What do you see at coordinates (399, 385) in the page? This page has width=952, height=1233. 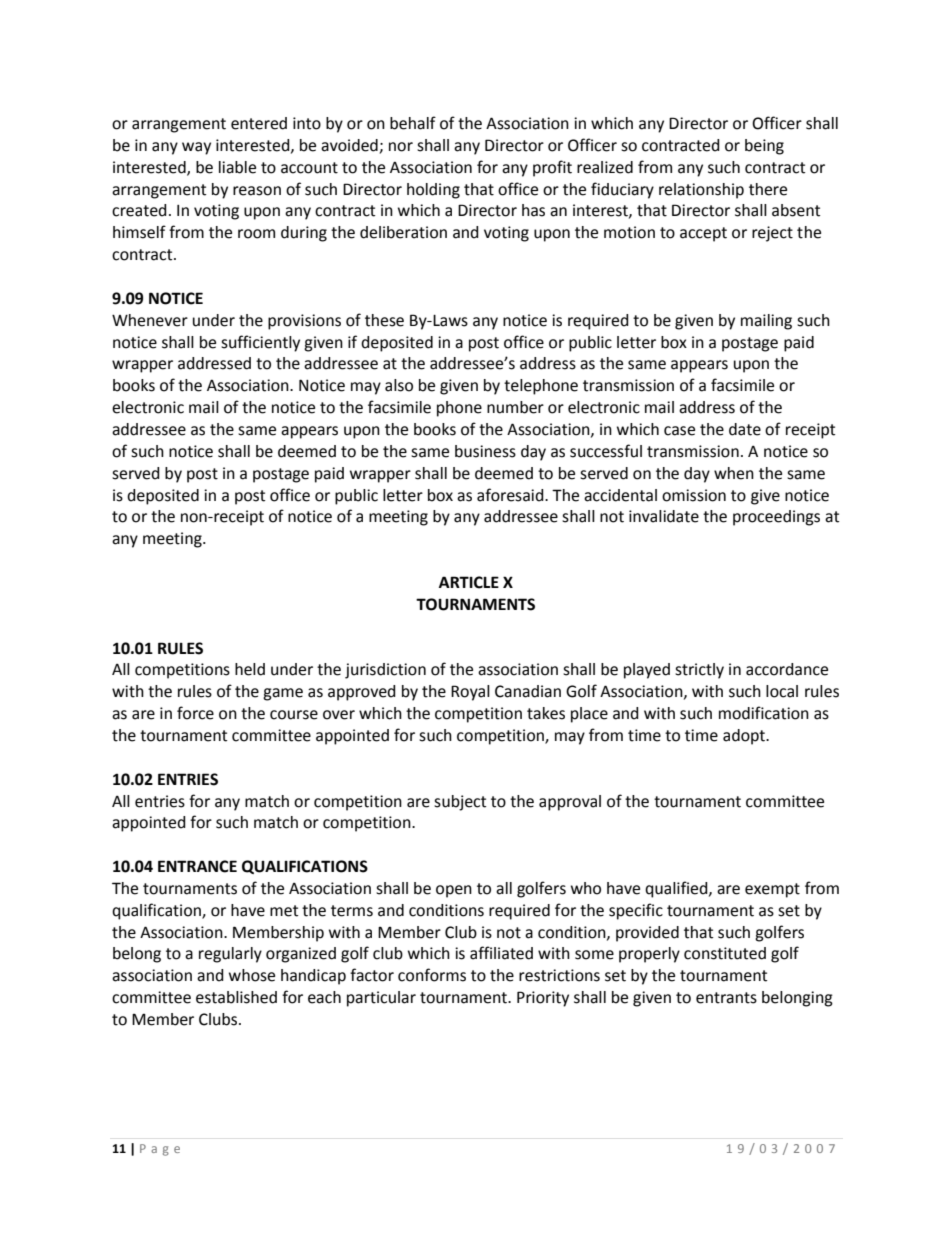 I see `also` at bounding box center [399, 385].
